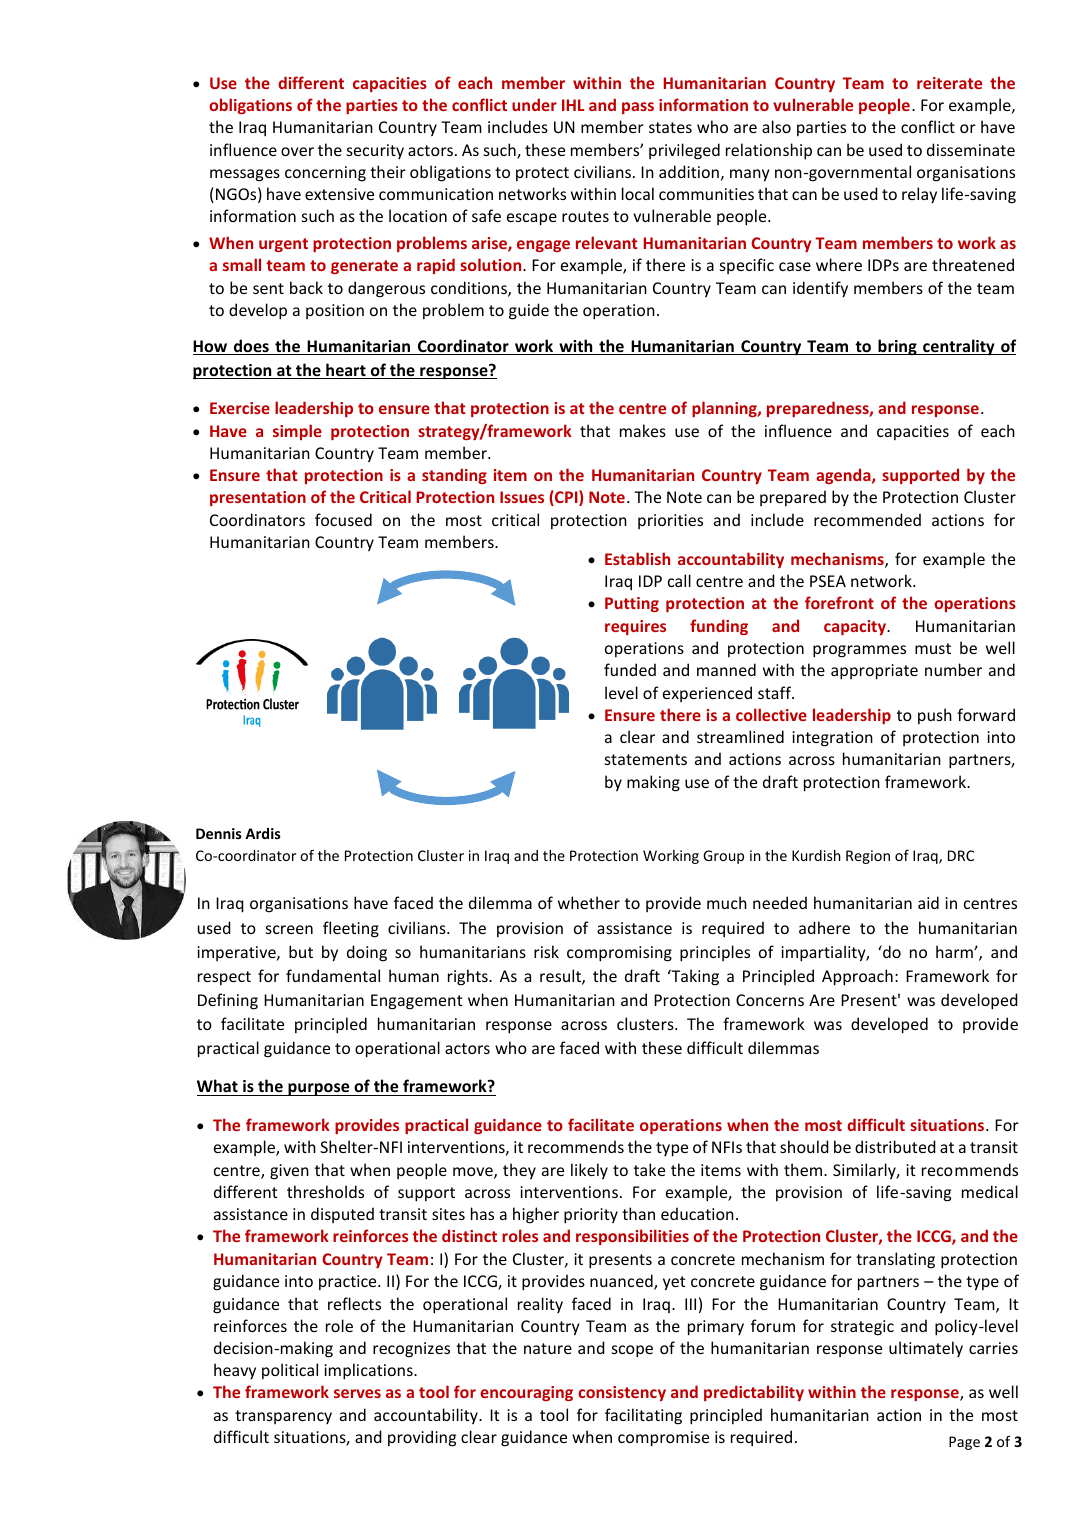 Image resolution: width=1087 pixels, height=1537 pixels. I want to click on reiterate, so click(949, 83).
